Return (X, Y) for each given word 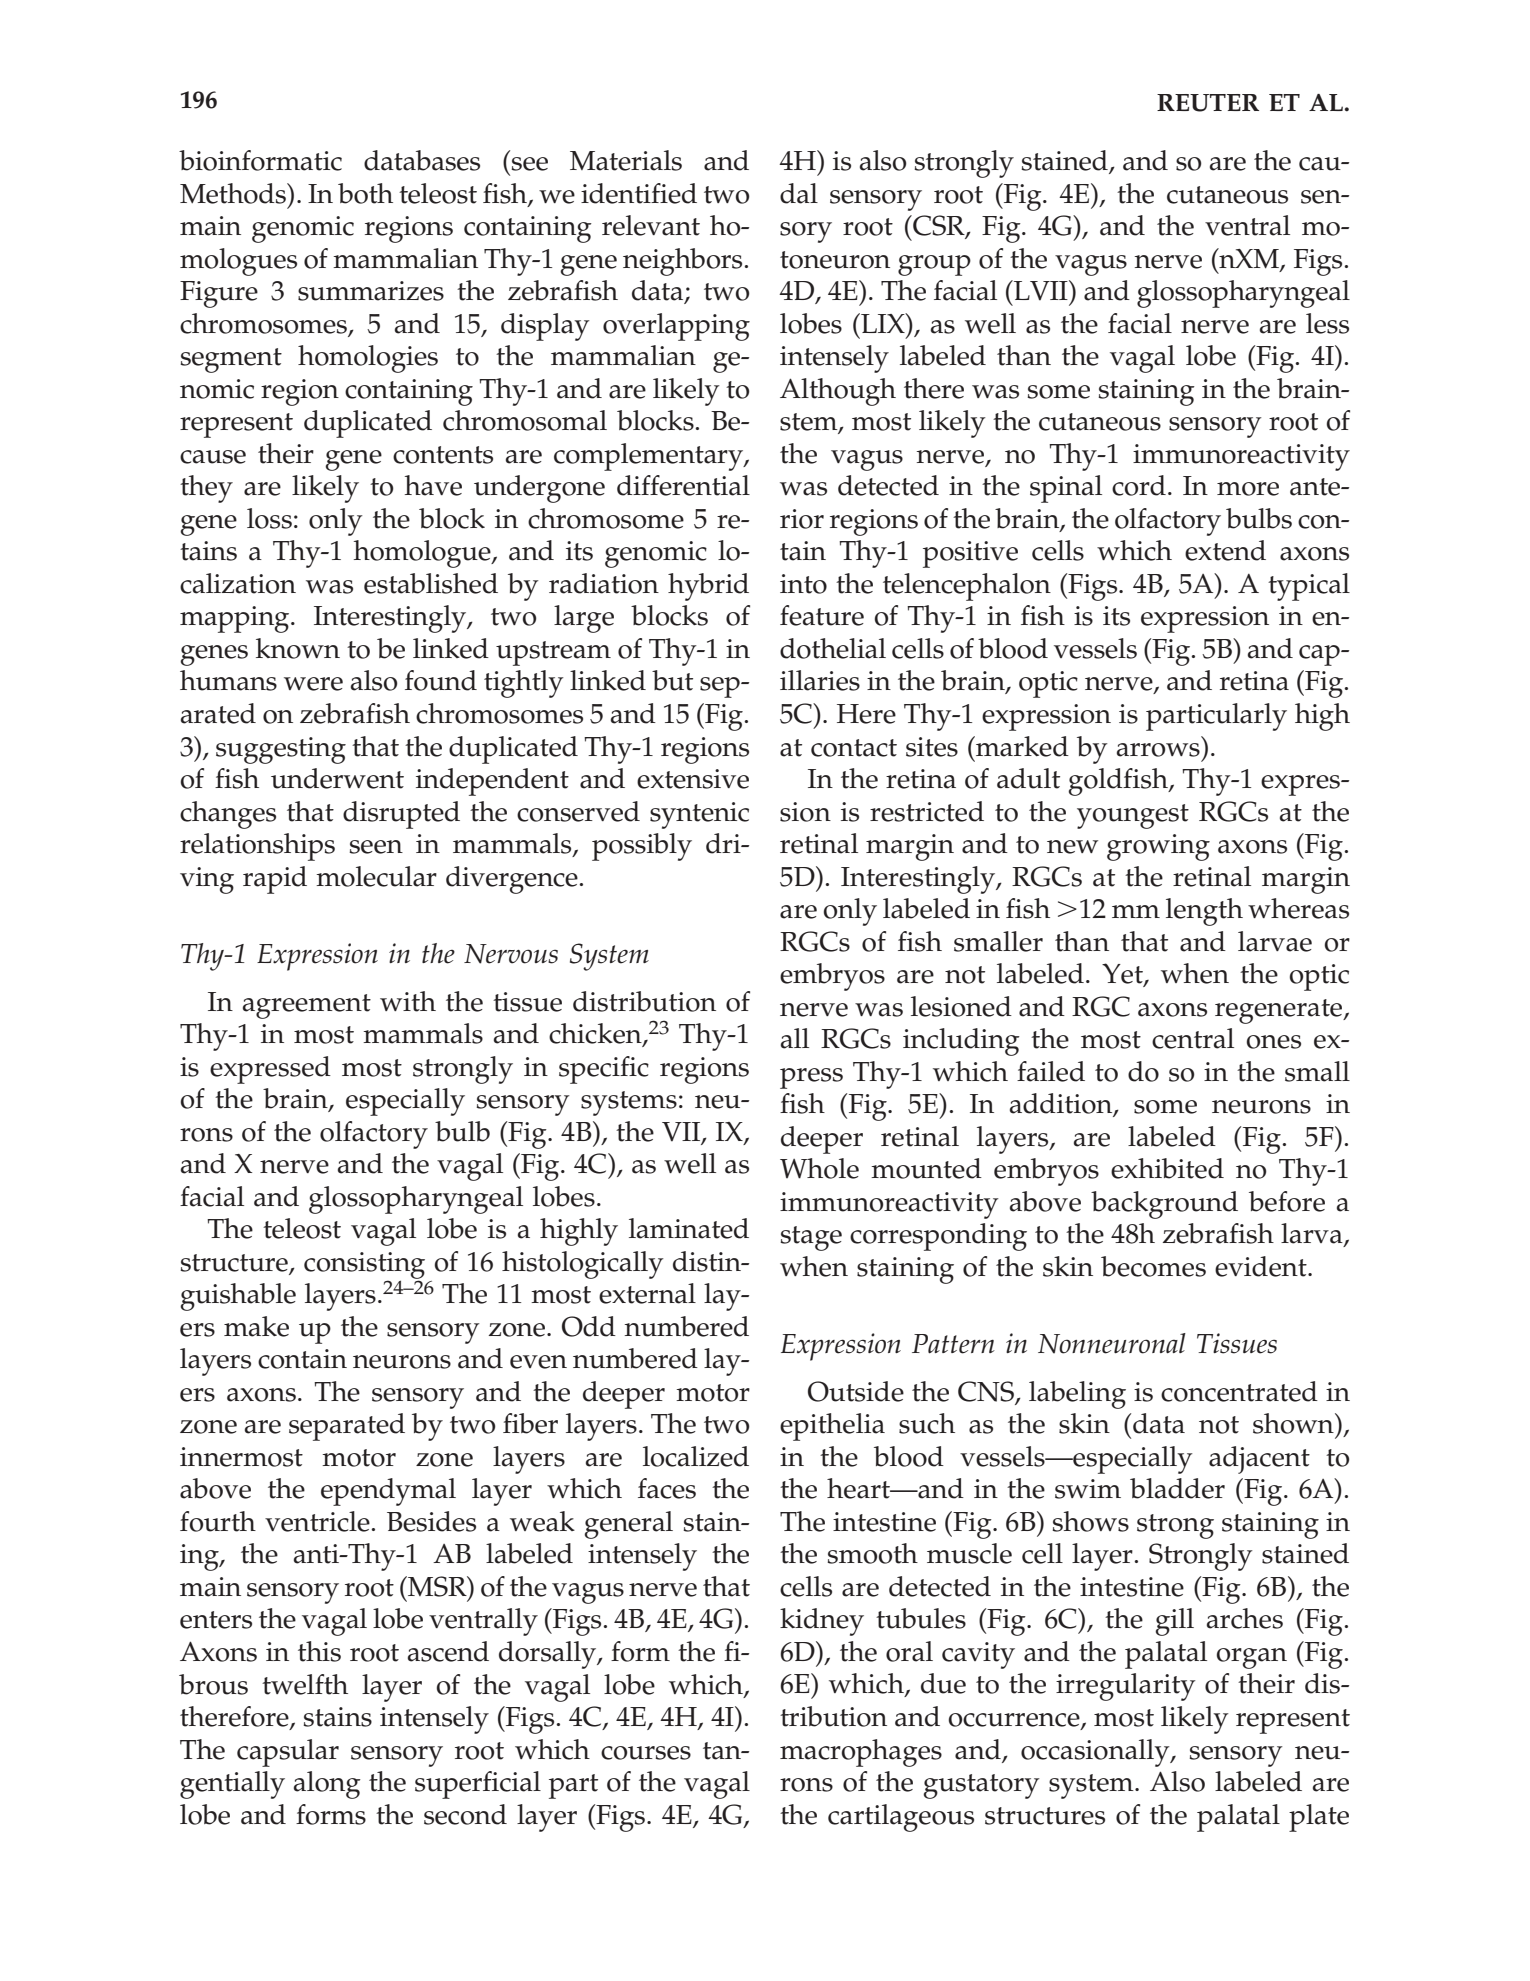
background (1164, 1205)
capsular (288, 1753)
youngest (1133, 816)
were (313, 684)
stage (811, 1238)
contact (854, 748)
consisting (364, 1266)
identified (639, 193)
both (365, 193)
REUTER (1208, 103)
